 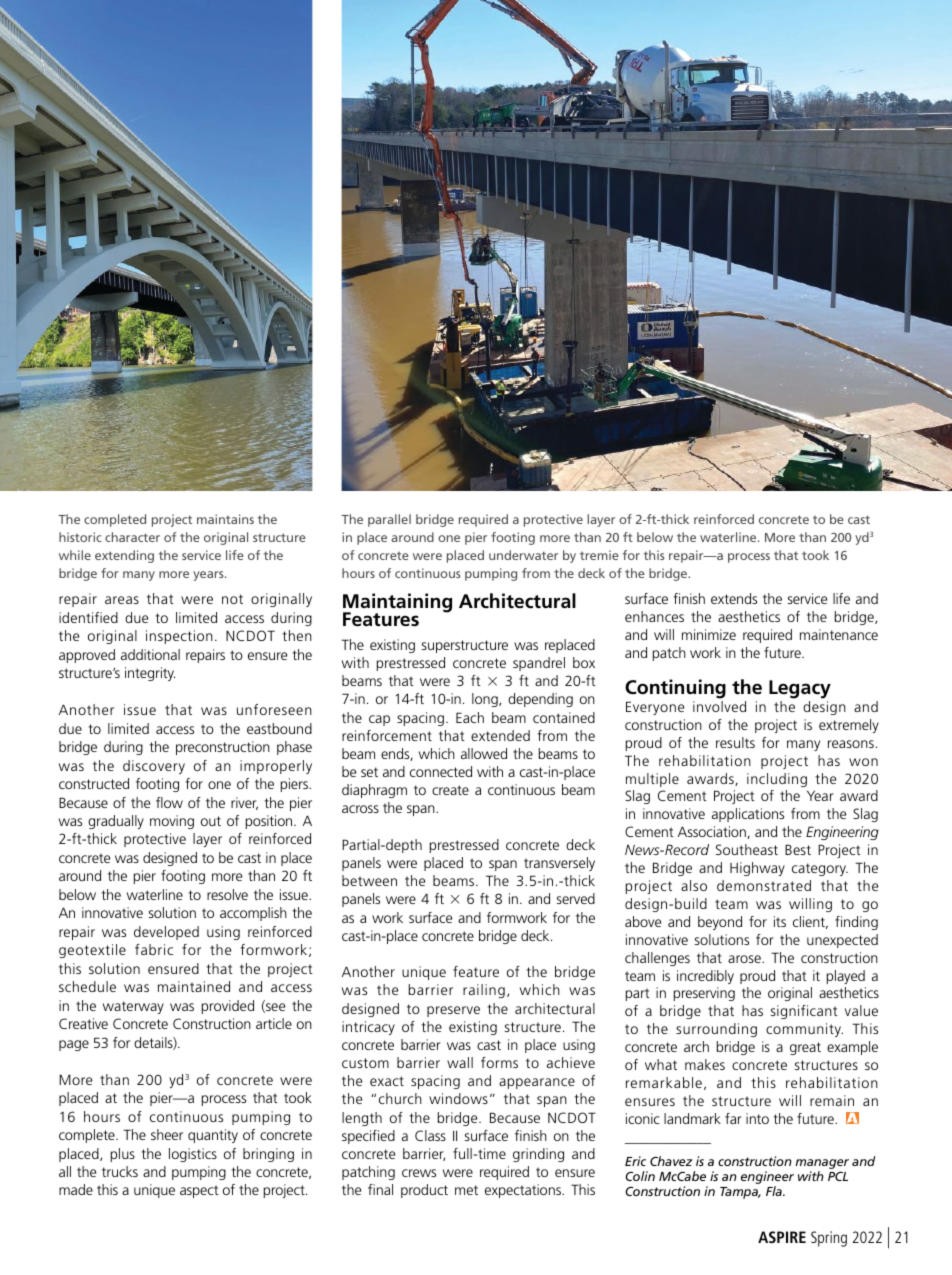 What do you see at coordinates (764, 885) in the image?
I see `demonstrated` at bounding box center [764, 885].
